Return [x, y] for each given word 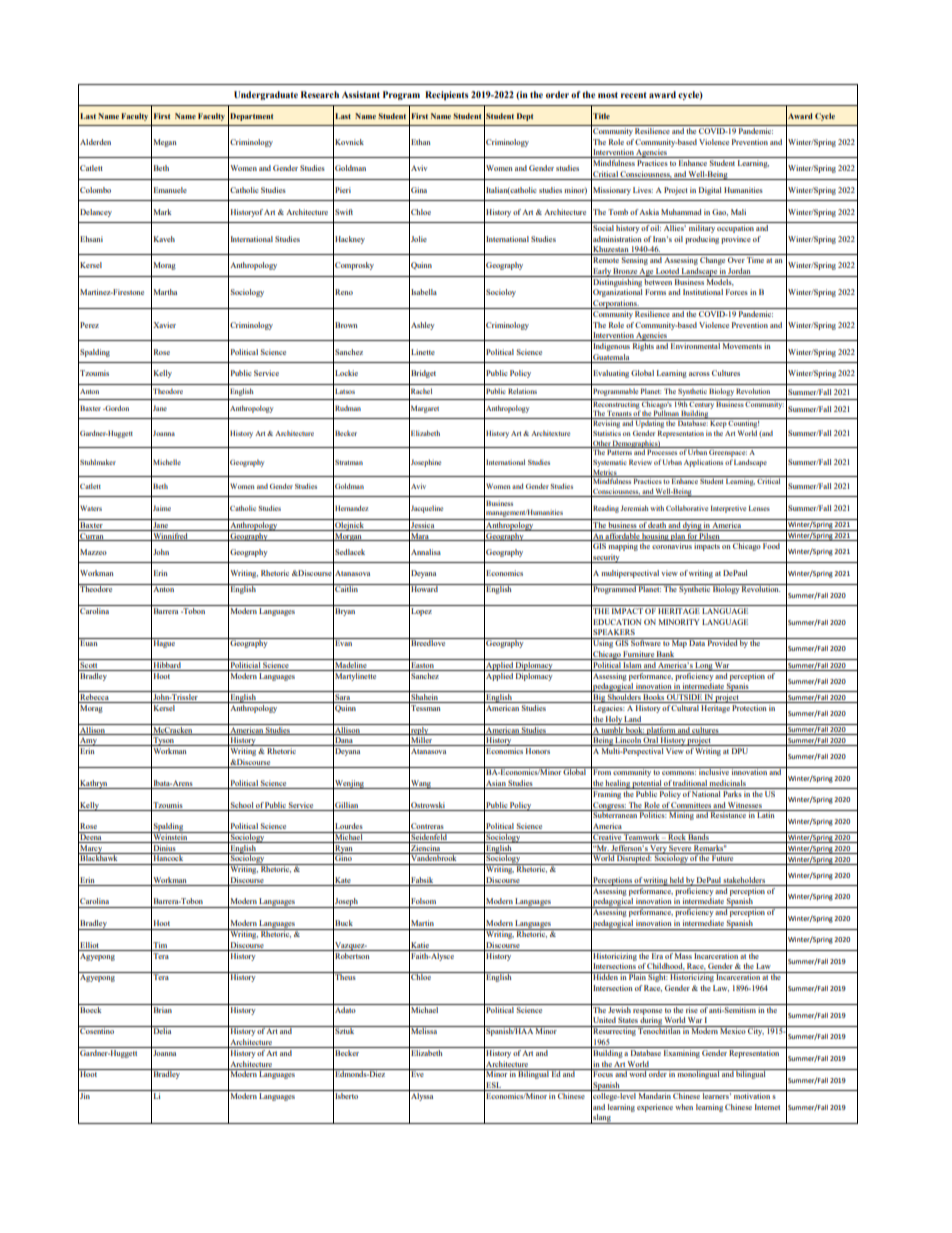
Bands [699, 836]
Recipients [447, 95]
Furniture [639, 655]
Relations [522, 391]
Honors [538, 751]
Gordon [116, 408]
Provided [722, 642]
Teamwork [642, 836]
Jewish [620, 1008]
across [699, 374]
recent [634, 95]
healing [618, 784]
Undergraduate [266, 95]
